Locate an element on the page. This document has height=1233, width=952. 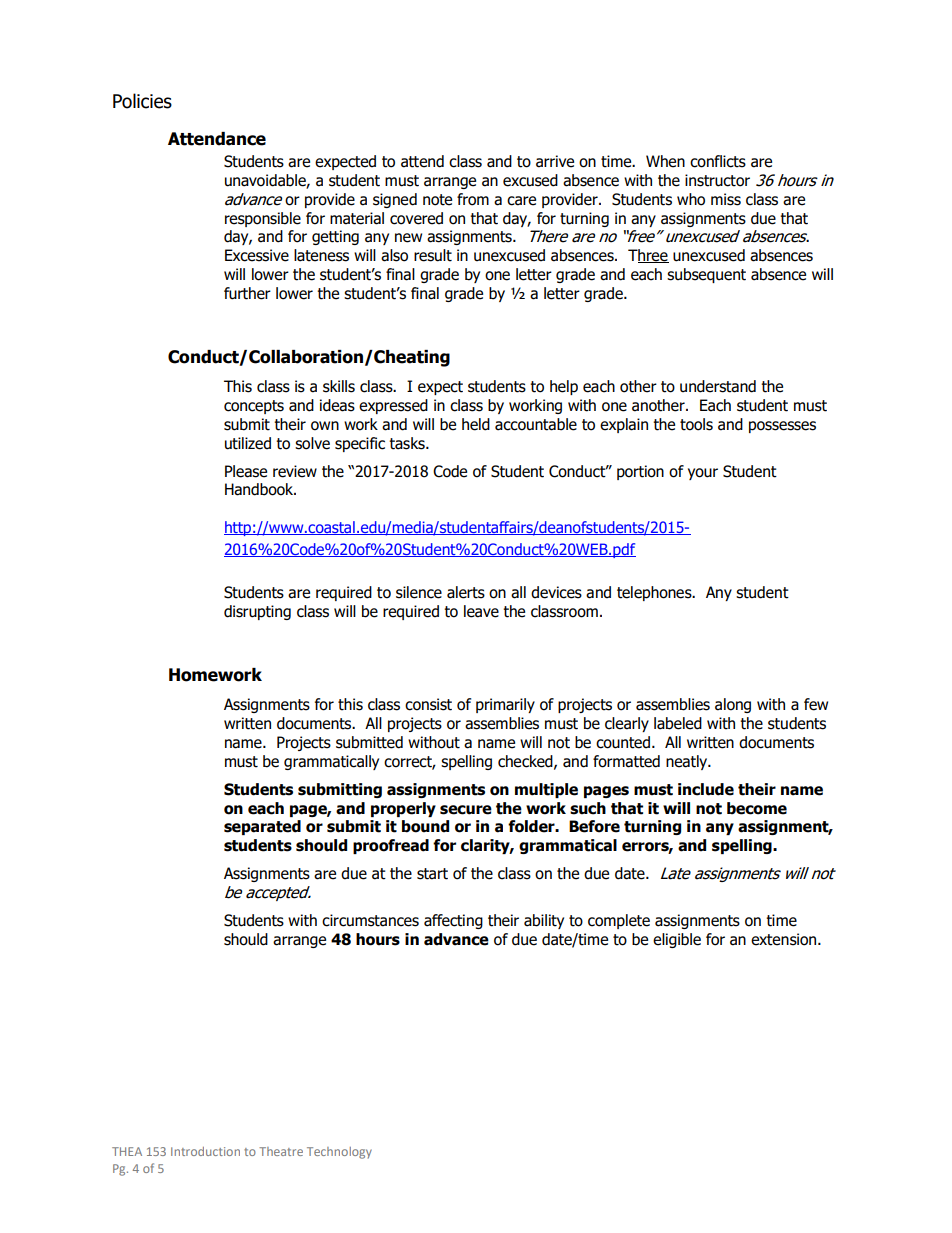
telephones is located at coordinates (655, 593).
